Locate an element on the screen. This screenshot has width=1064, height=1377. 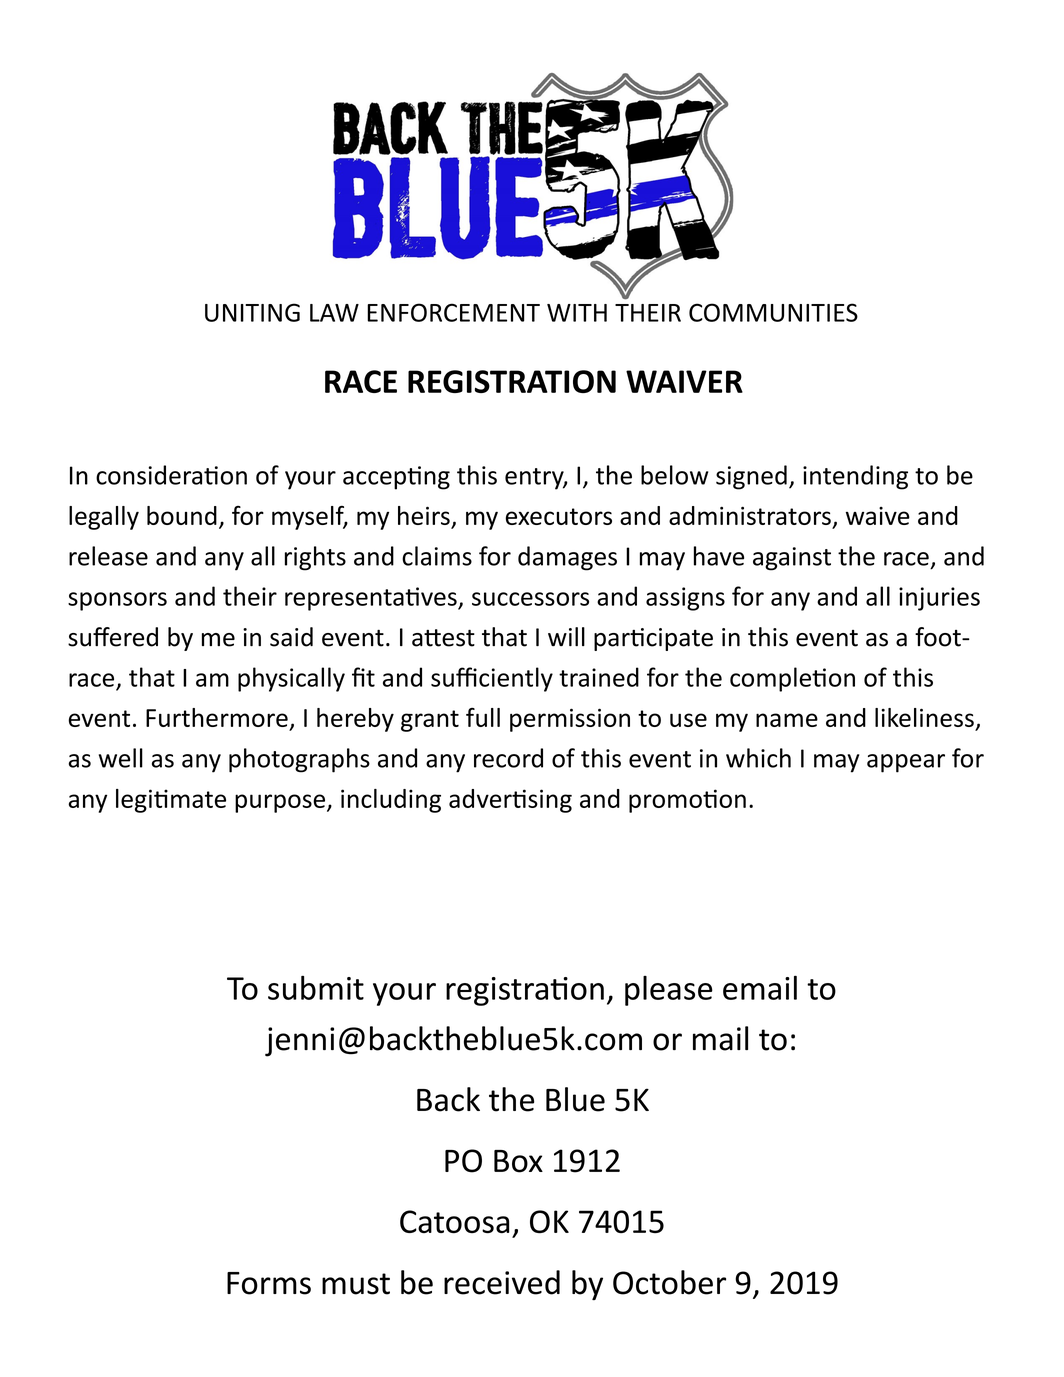
appear is located at coordinates (906, 763).
